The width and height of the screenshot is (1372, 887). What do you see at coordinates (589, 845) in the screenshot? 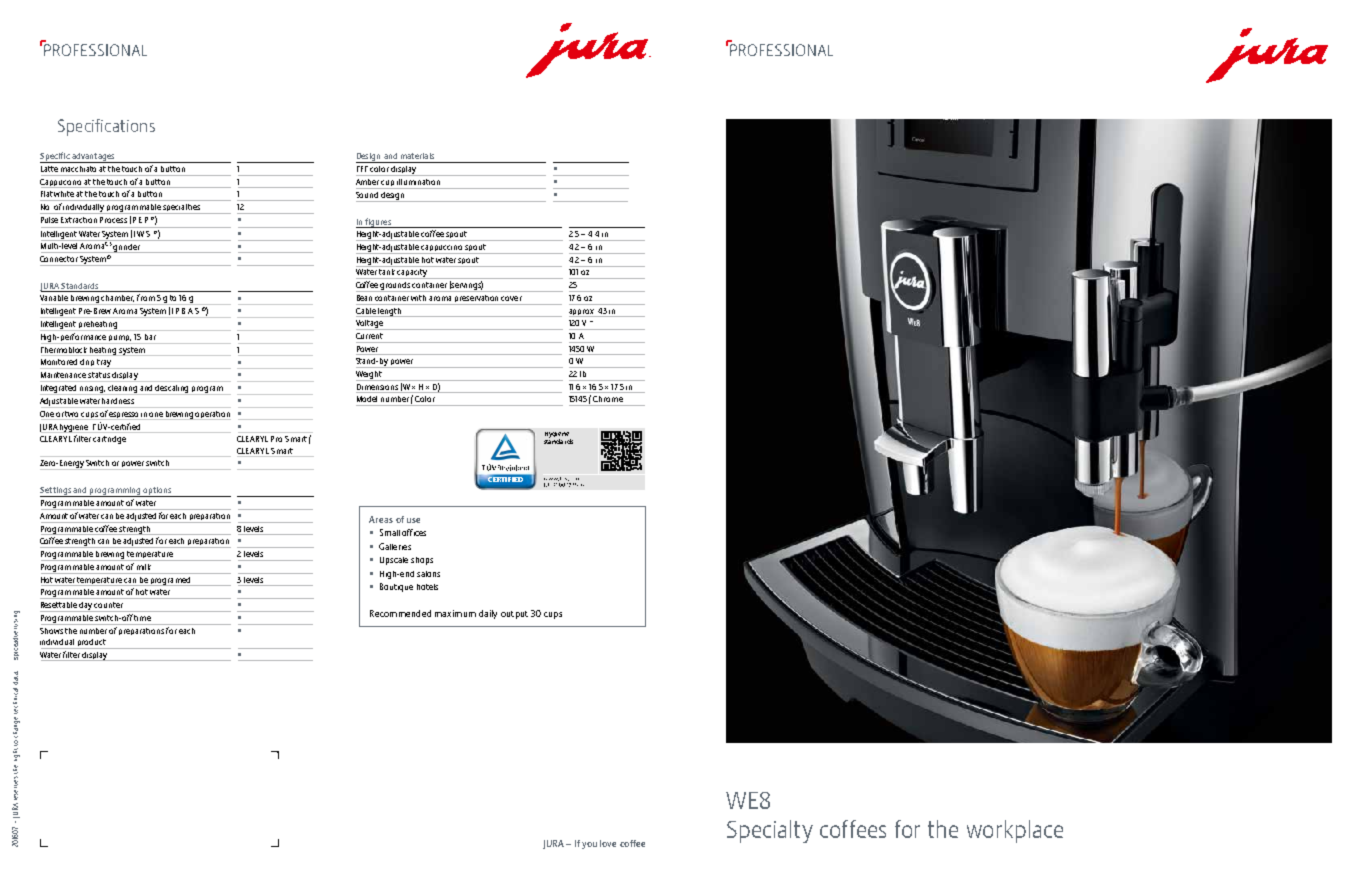
I see `you` at bounding box center [589, 845].
